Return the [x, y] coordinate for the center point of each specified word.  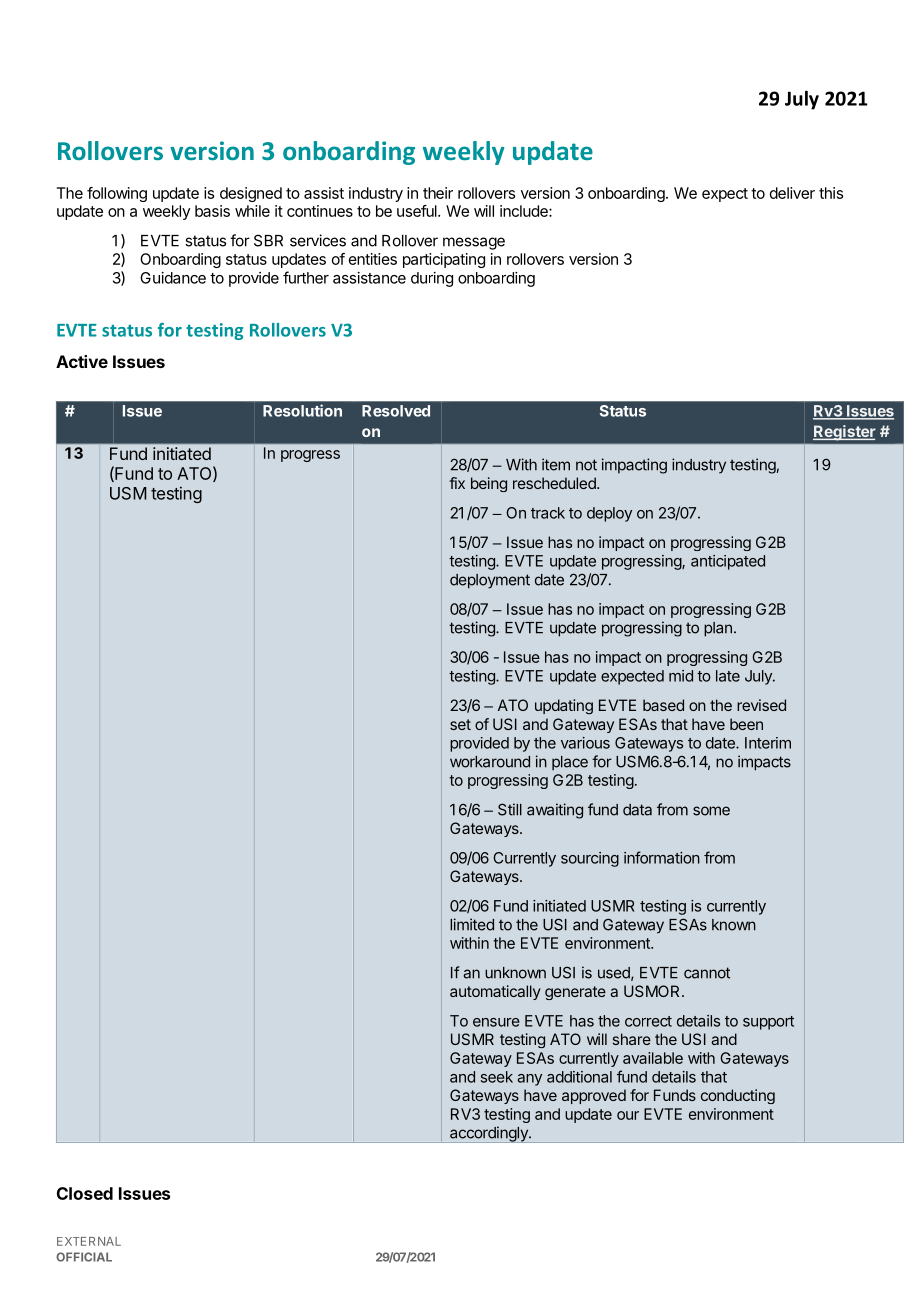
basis [212, 211]
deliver [792, 193]
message [474, 243]
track [548, 513]
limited [472, 924]
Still [510, 809]
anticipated [728, 562]
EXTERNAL [89, 1241]
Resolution [302, 410]
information [662, 857]
